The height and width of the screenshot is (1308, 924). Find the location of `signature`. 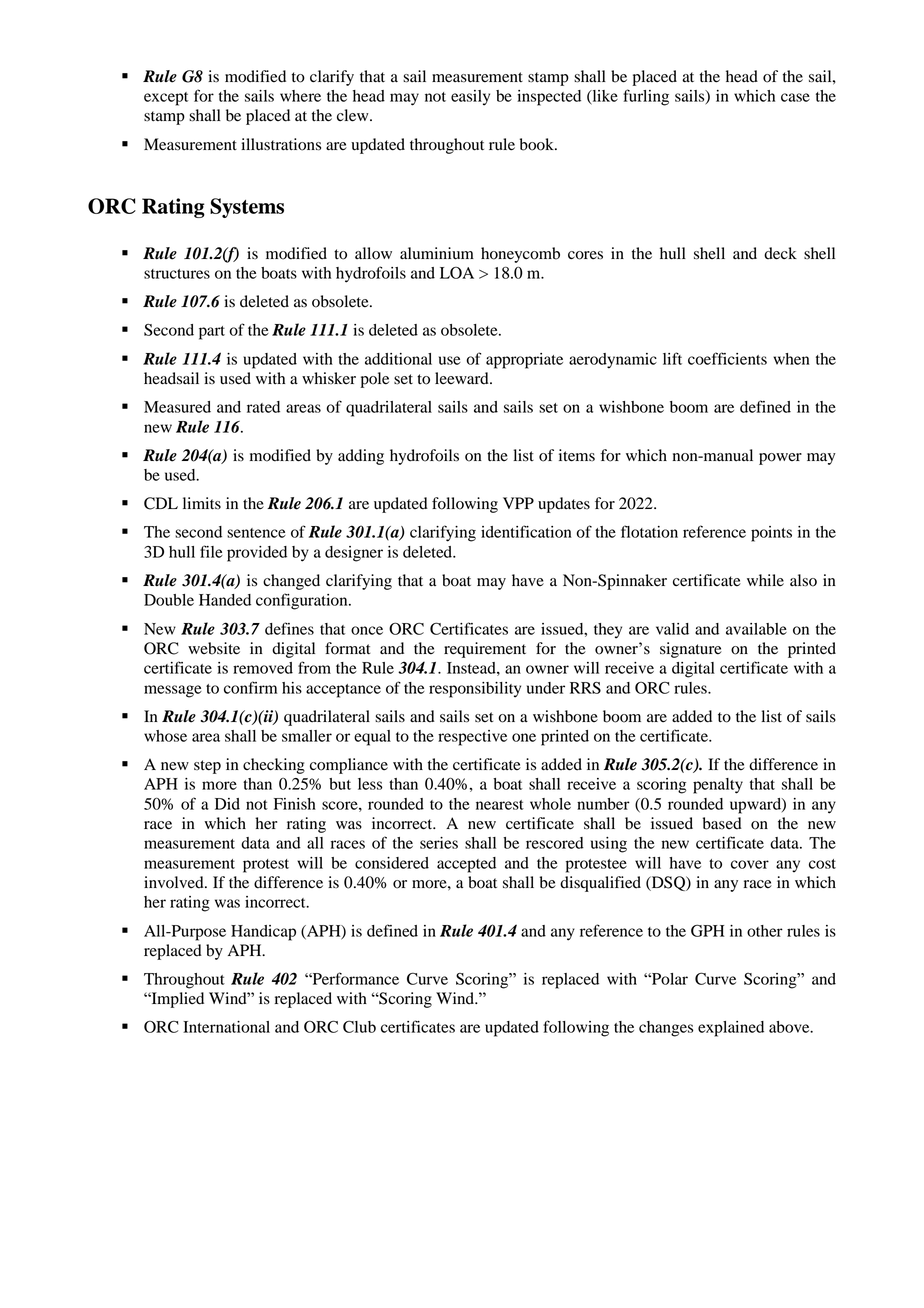

signature is located at coordinates (691, 650).
